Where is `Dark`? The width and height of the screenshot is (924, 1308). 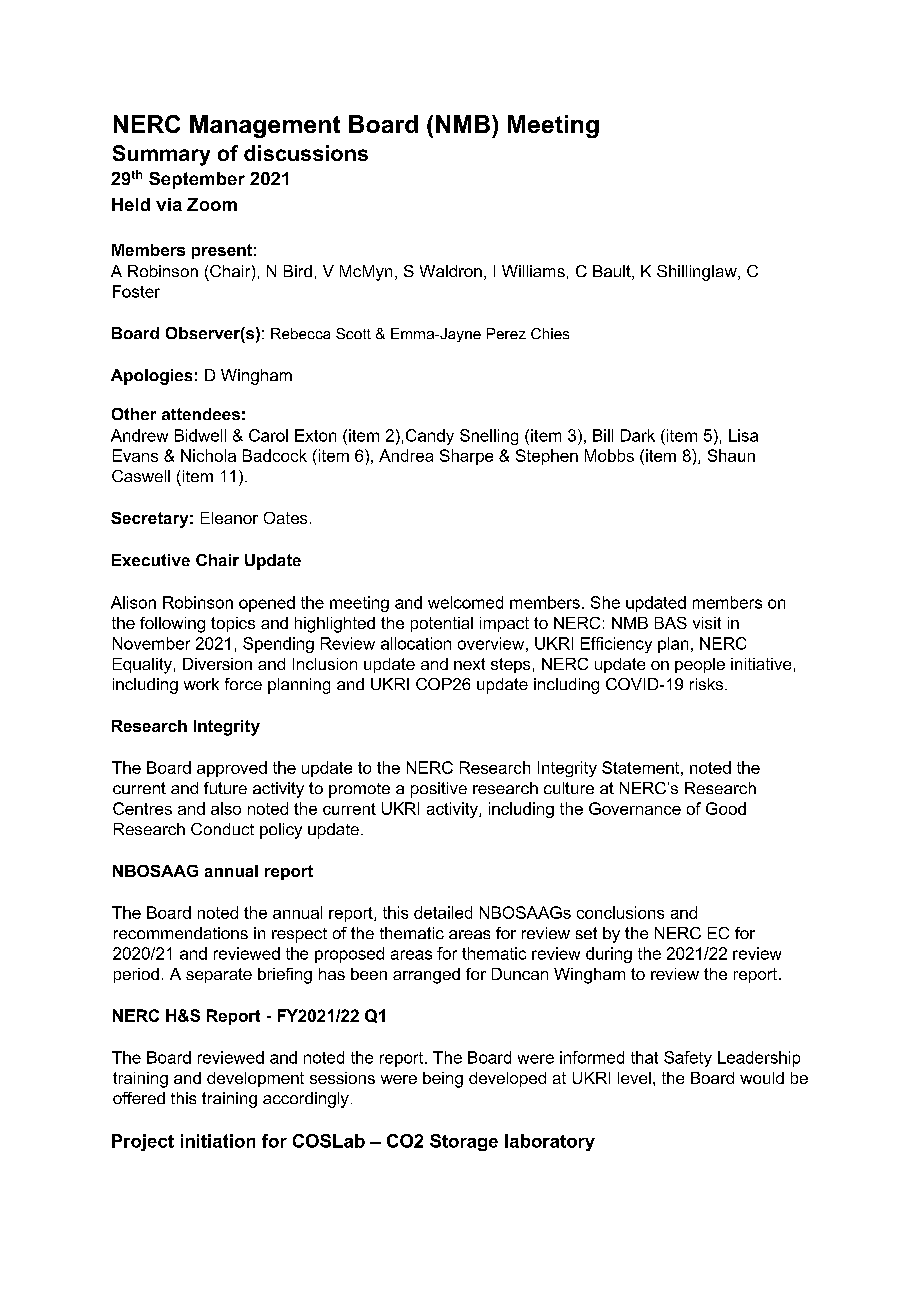
Dark is located at coordinates (638, 435).
